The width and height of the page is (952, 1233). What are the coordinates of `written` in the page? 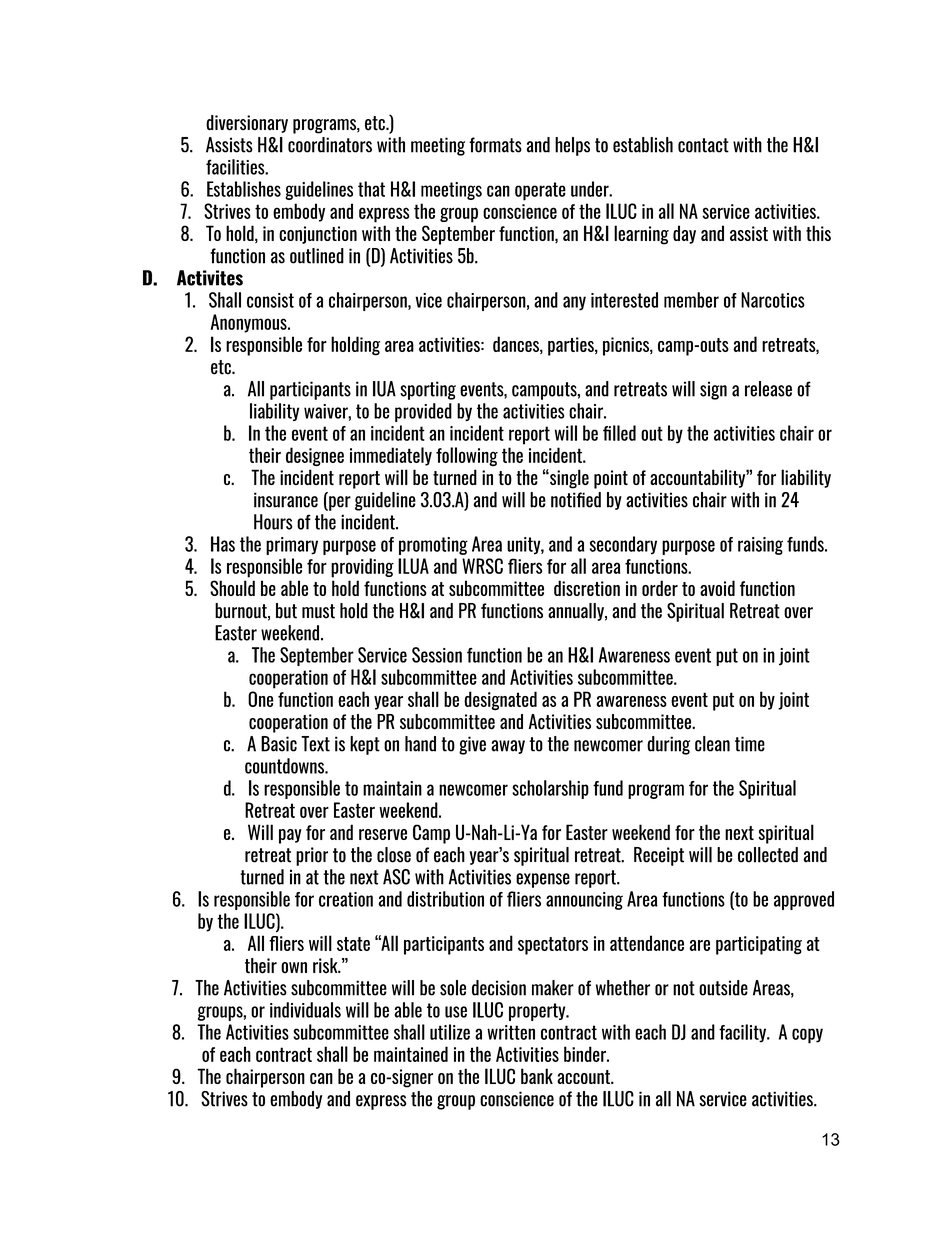 It's located at (511, 1032).
